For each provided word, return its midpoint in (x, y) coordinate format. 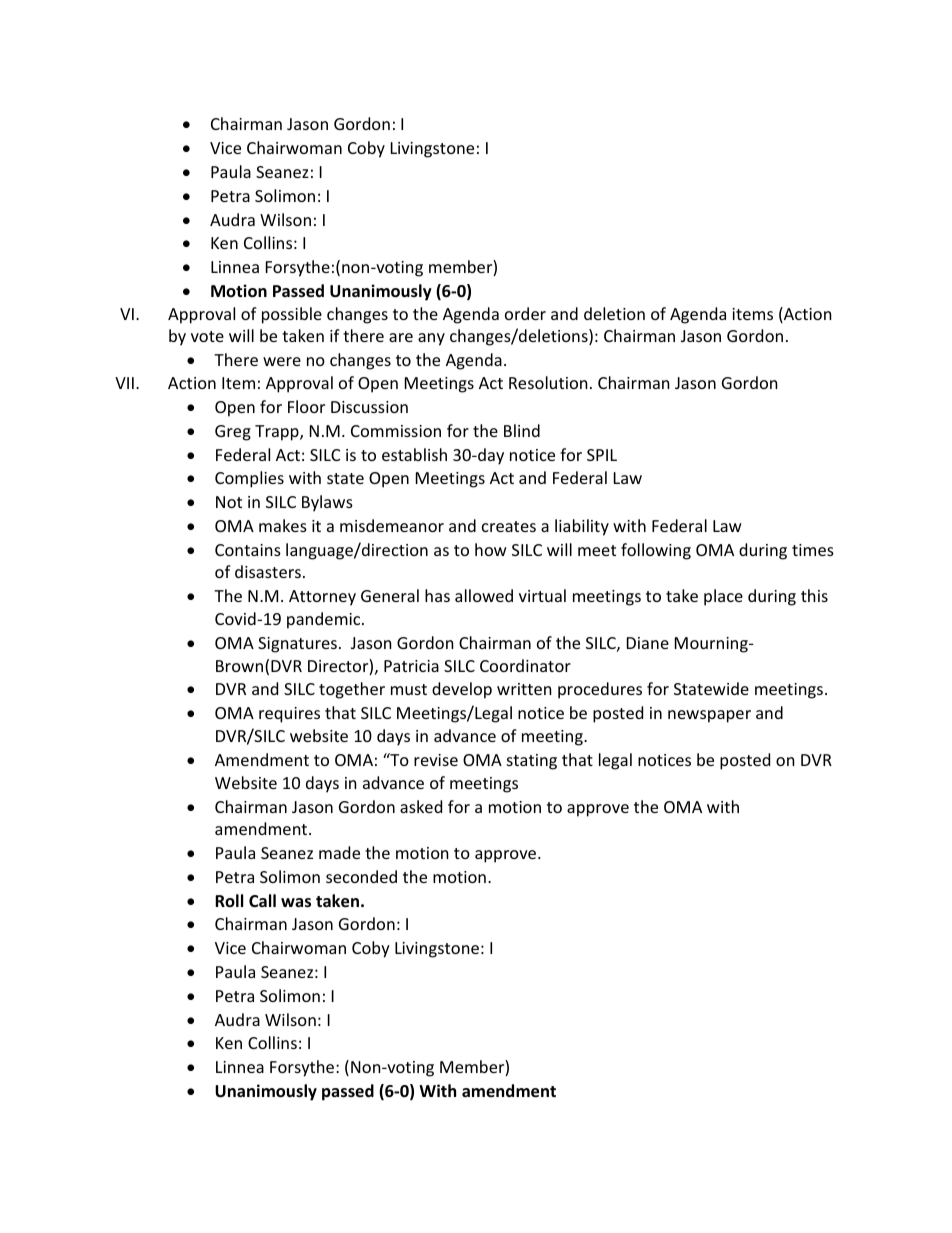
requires (289, 715)
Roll (229, 900)
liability (582, 527)
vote (207, 336)
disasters (268, 571)
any (431, 339)
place (723, 597)
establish (414, 454)
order (525, 313)
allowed (484, 595)
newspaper (709, 716)
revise (436, 760)
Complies (249, 479)
